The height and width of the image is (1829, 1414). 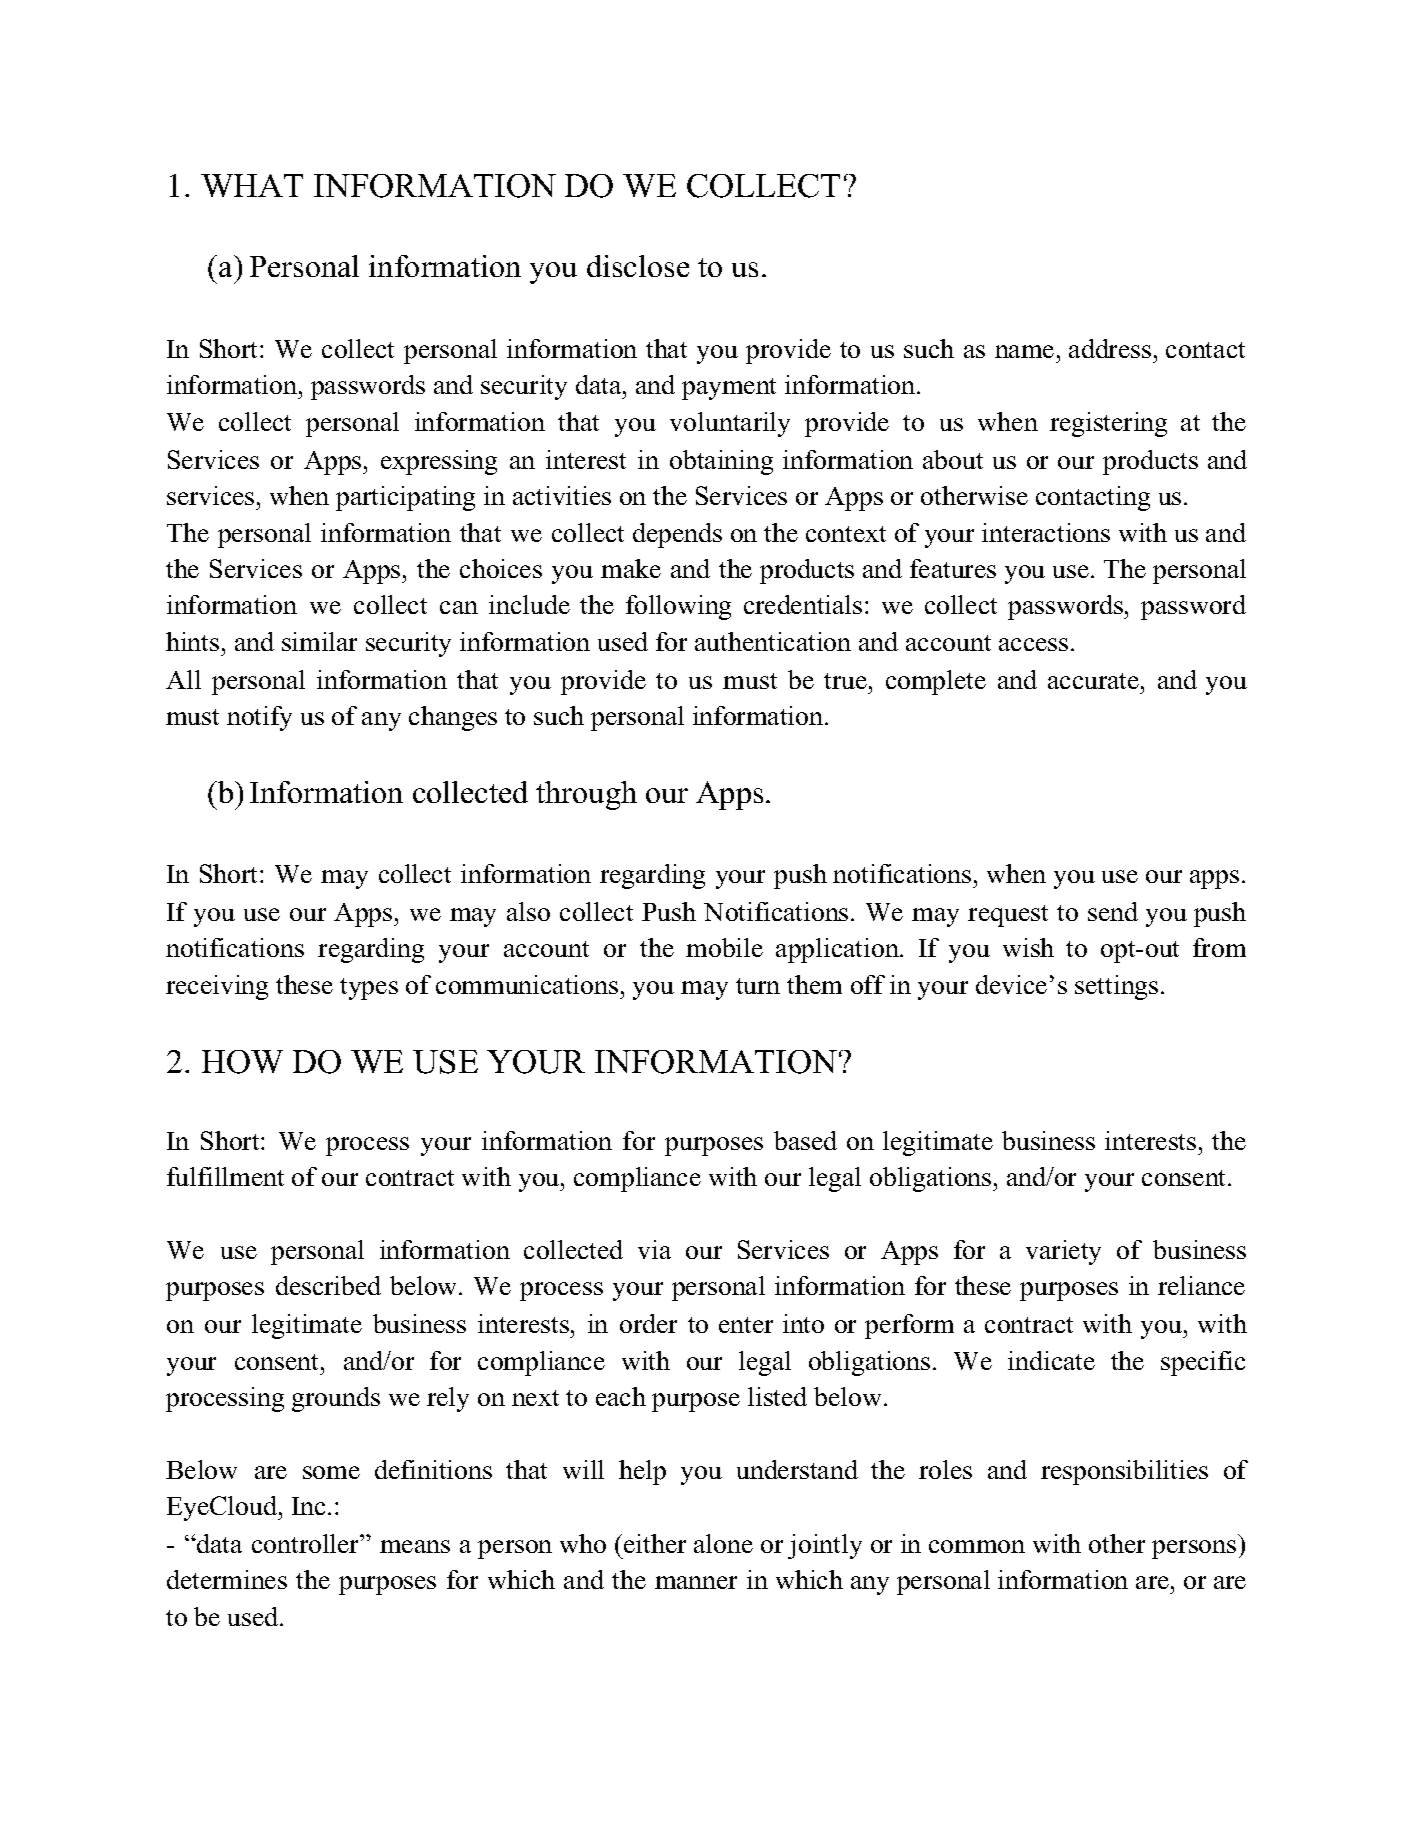 What do you see at coordinates (723, 1543) in the image?
I see `alone` at bounding box center [723, 1543].
